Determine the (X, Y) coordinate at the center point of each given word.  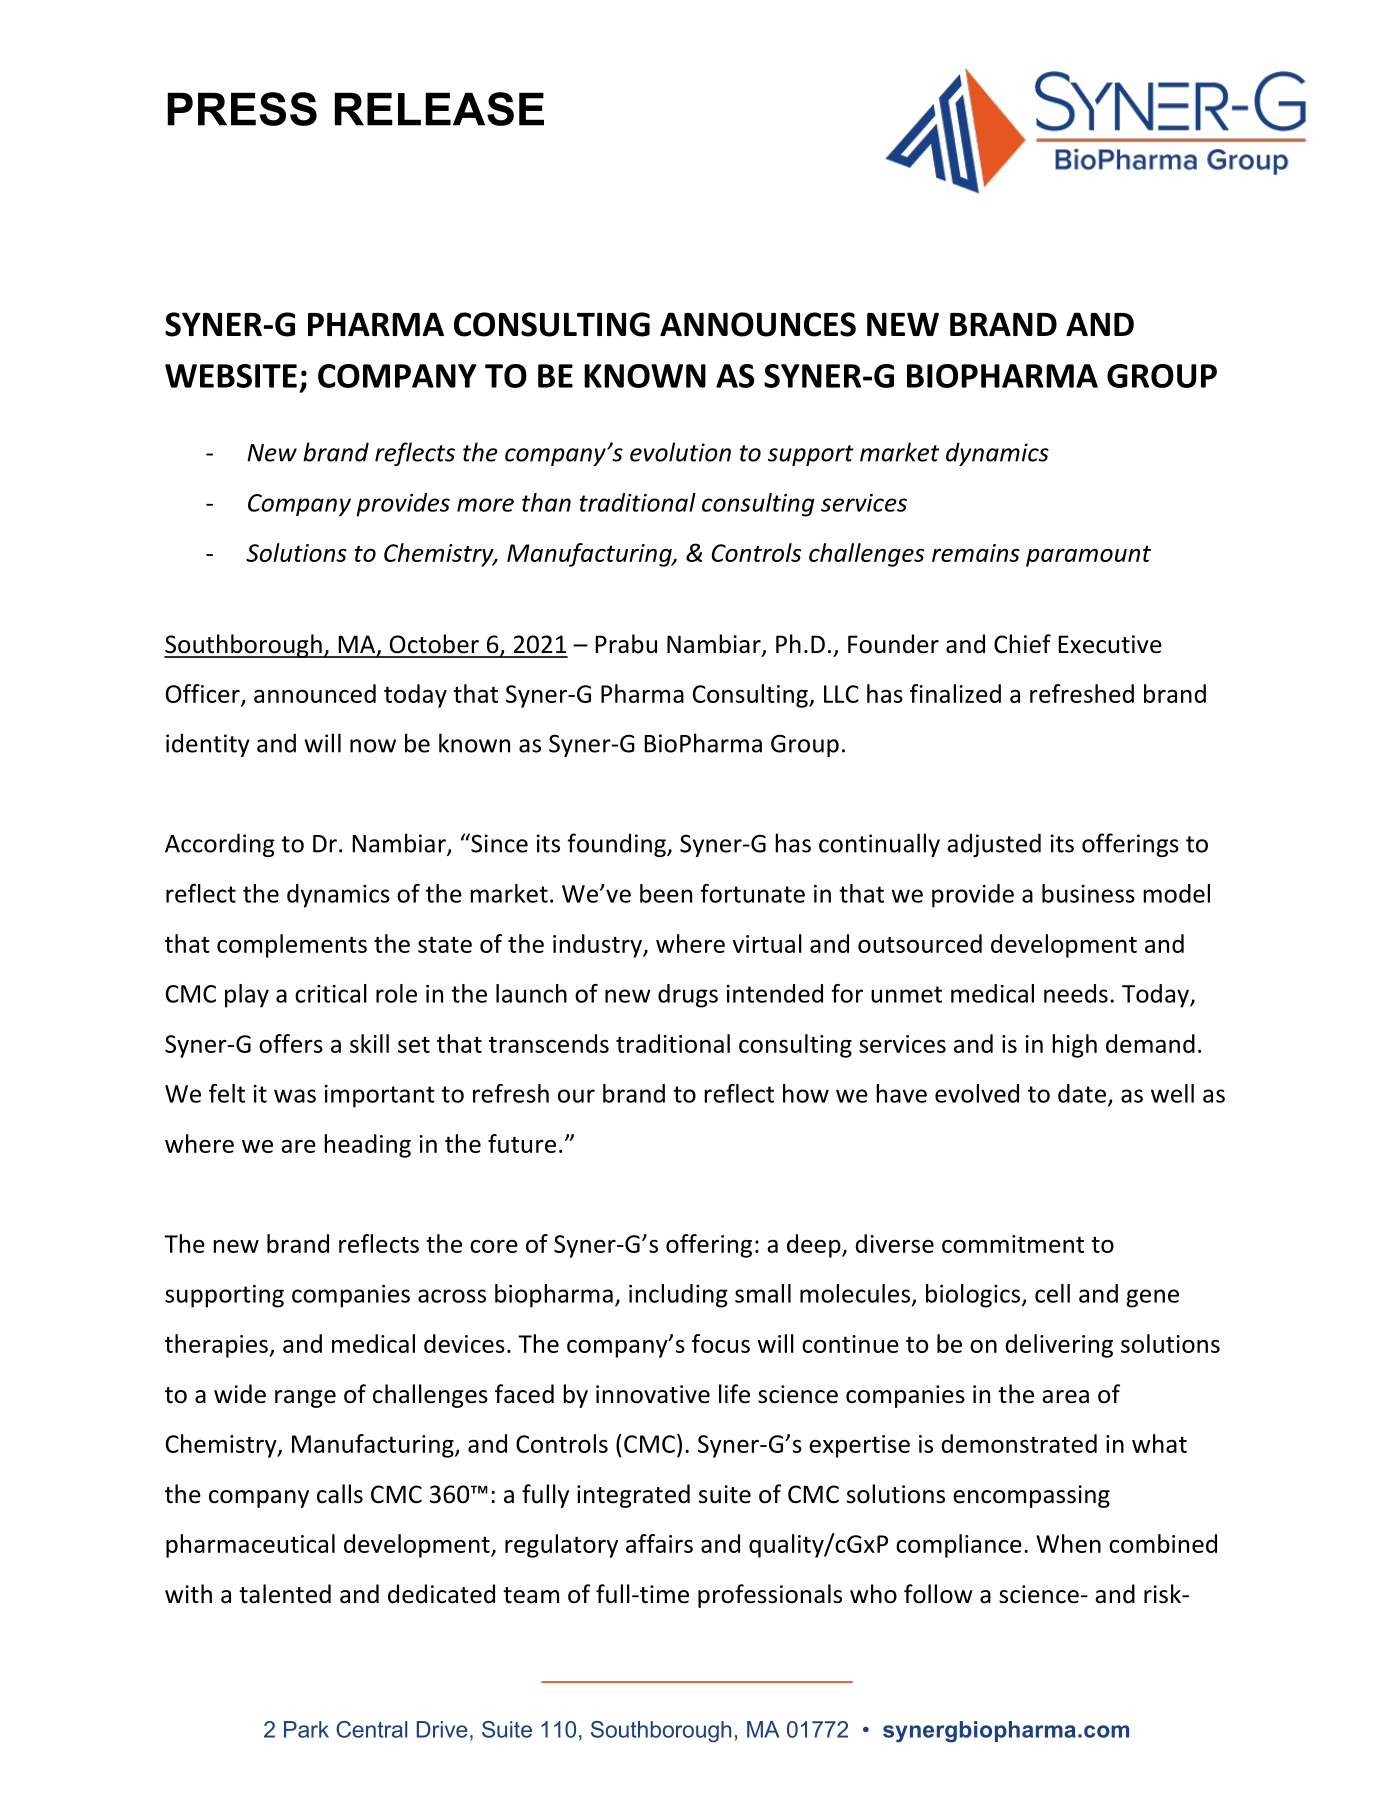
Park (306, 1729)
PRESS (242, 109)
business (1088, 893)
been (666, 893)
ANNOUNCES (758, 324)
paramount (1088, 556)
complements (292, 946)
